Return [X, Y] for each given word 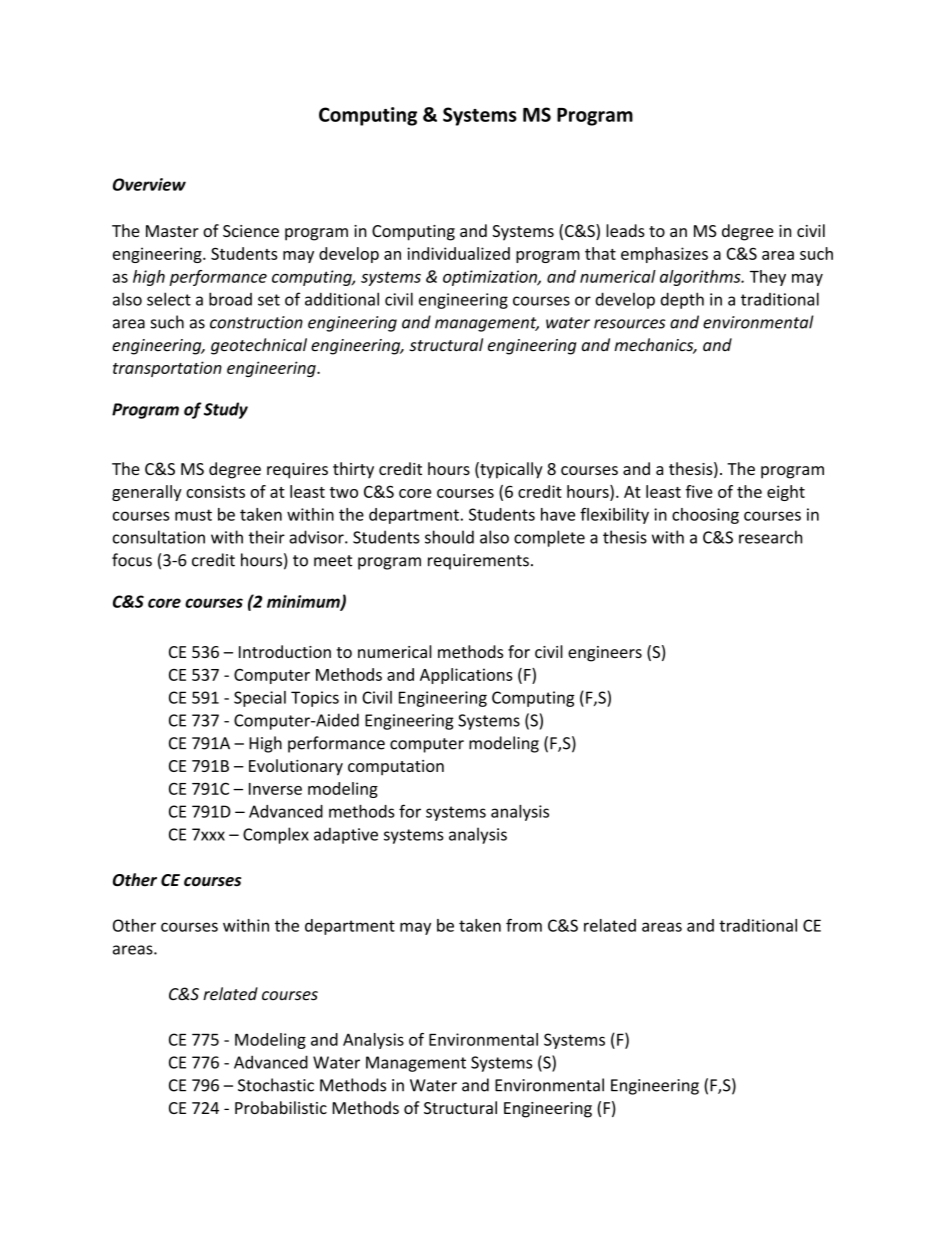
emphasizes [664, 255]
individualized [458, 253]
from [524, 925]
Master [172, 231]
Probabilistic [281, 1107]
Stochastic [276, 1085]
